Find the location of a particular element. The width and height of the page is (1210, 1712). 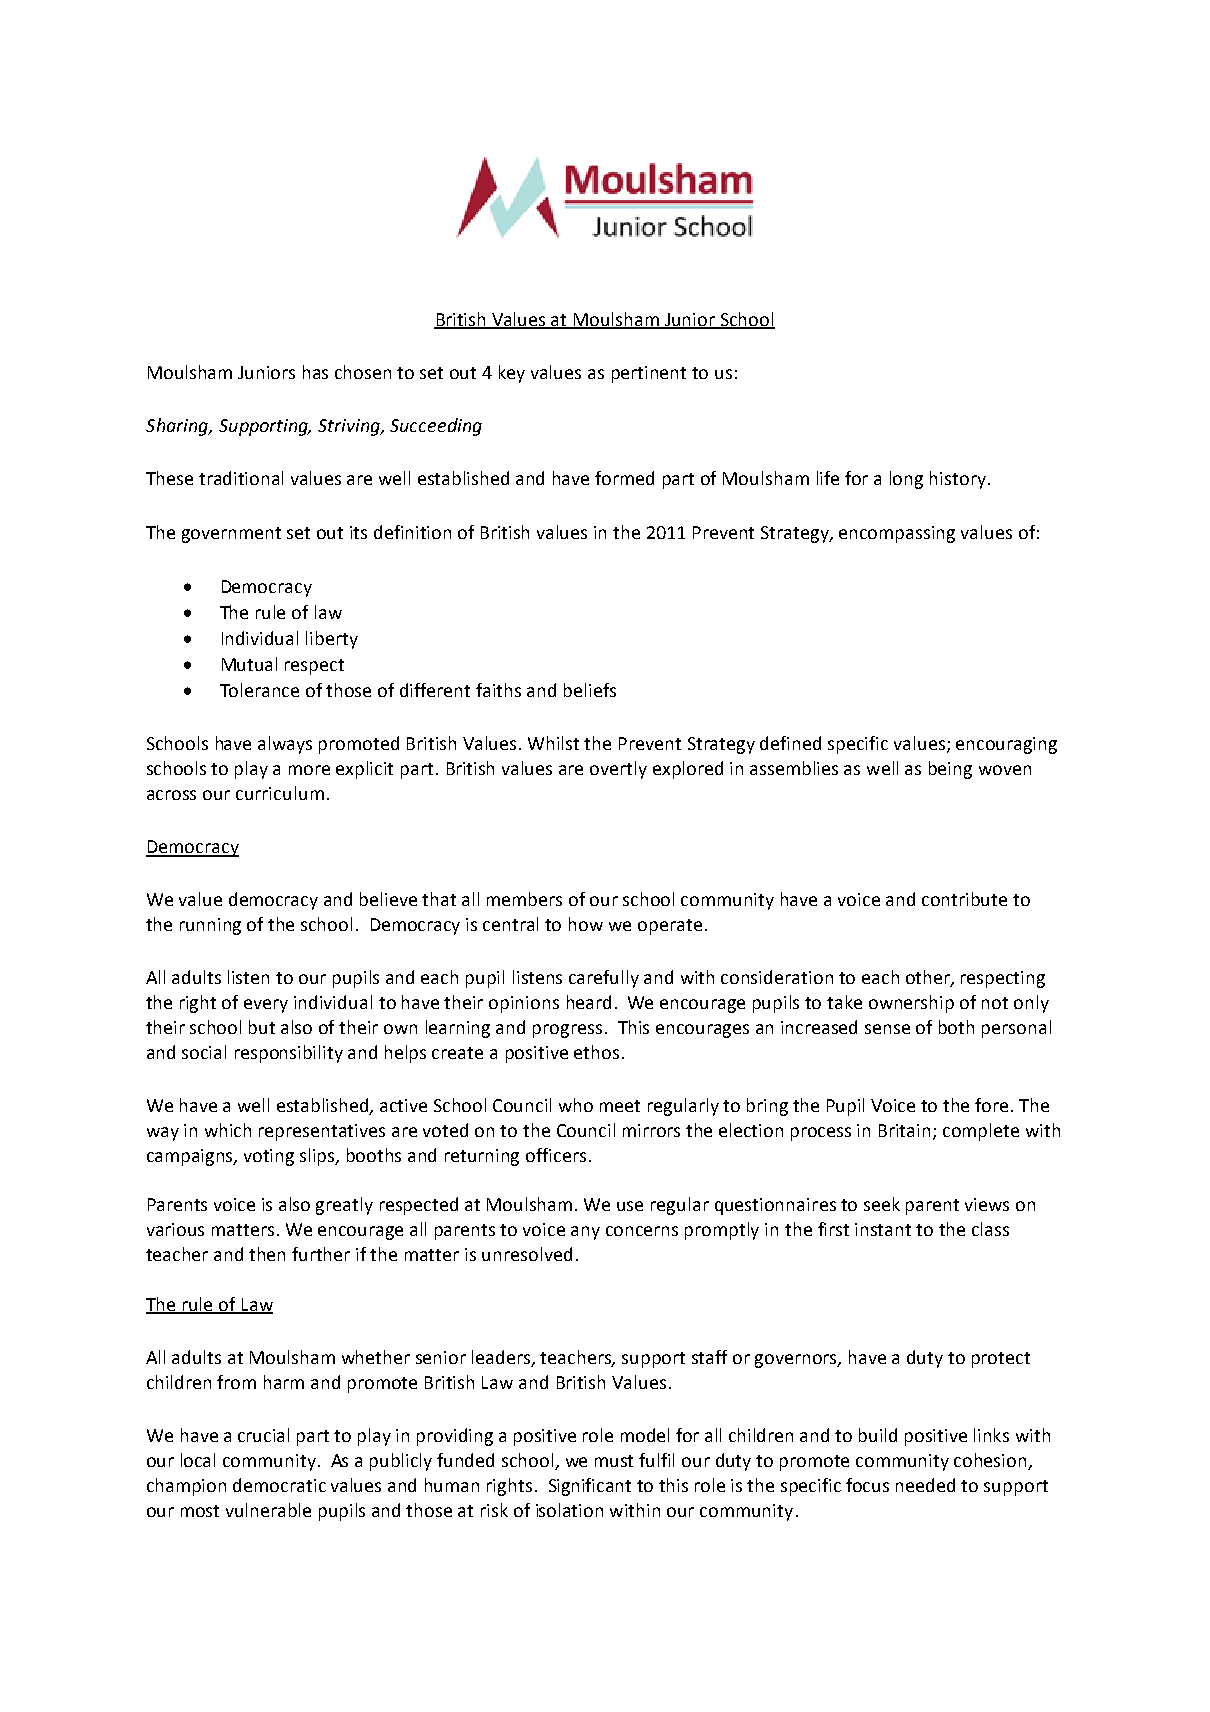

has is located at coordinates (315, 372).
